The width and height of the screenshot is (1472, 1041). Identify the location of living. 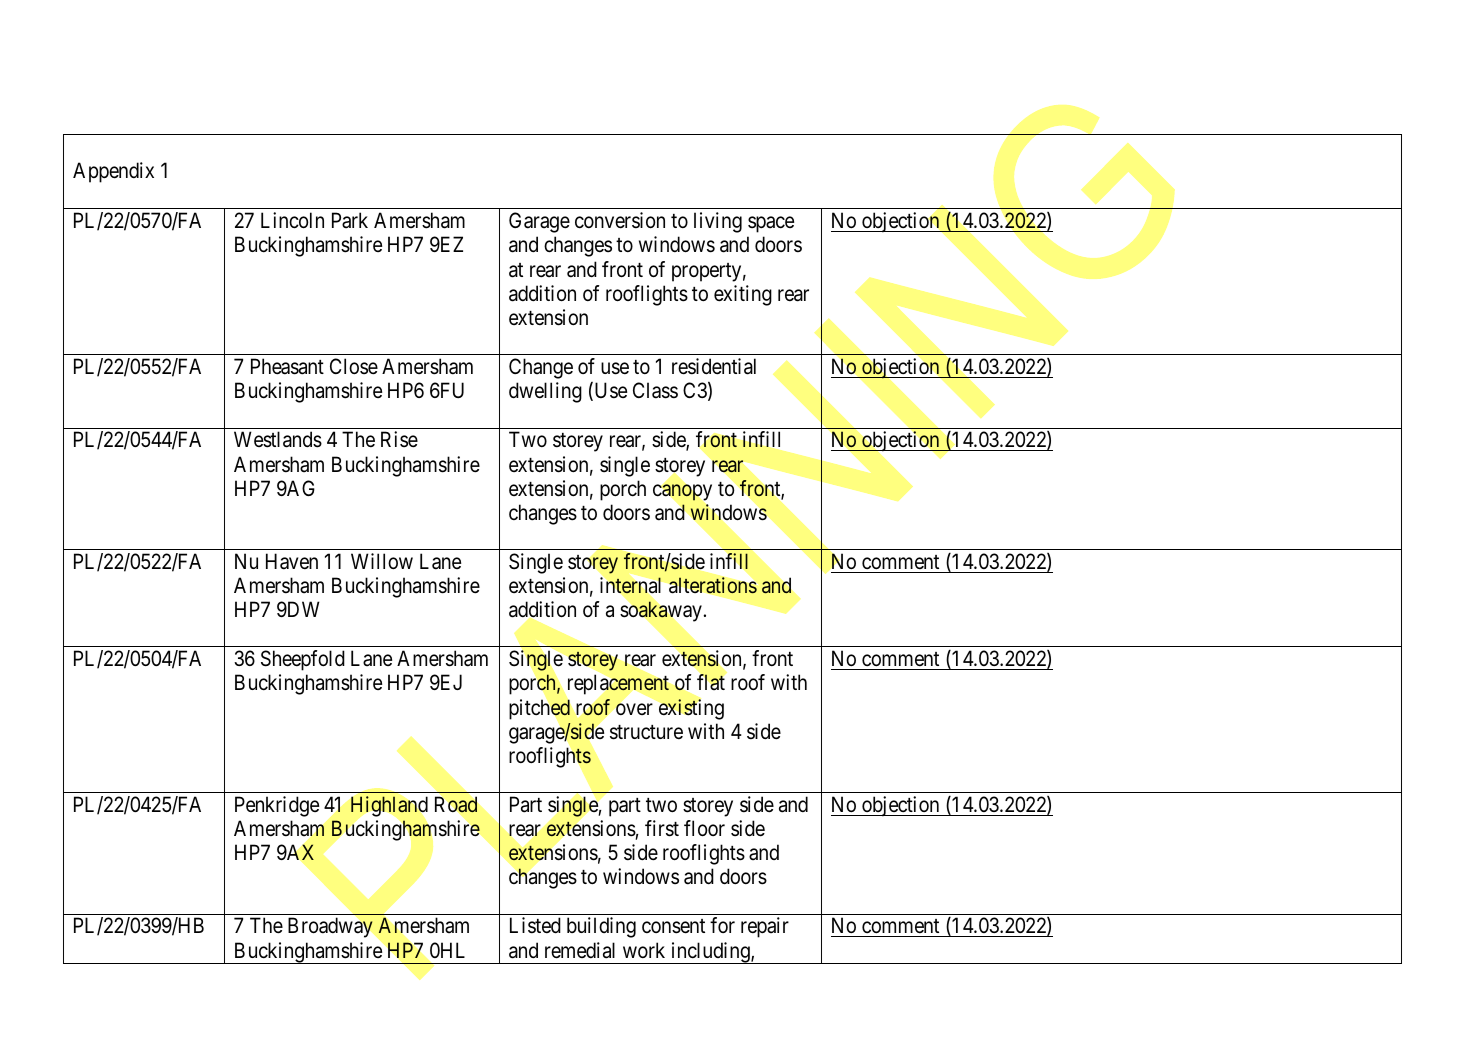
(718, 222).
